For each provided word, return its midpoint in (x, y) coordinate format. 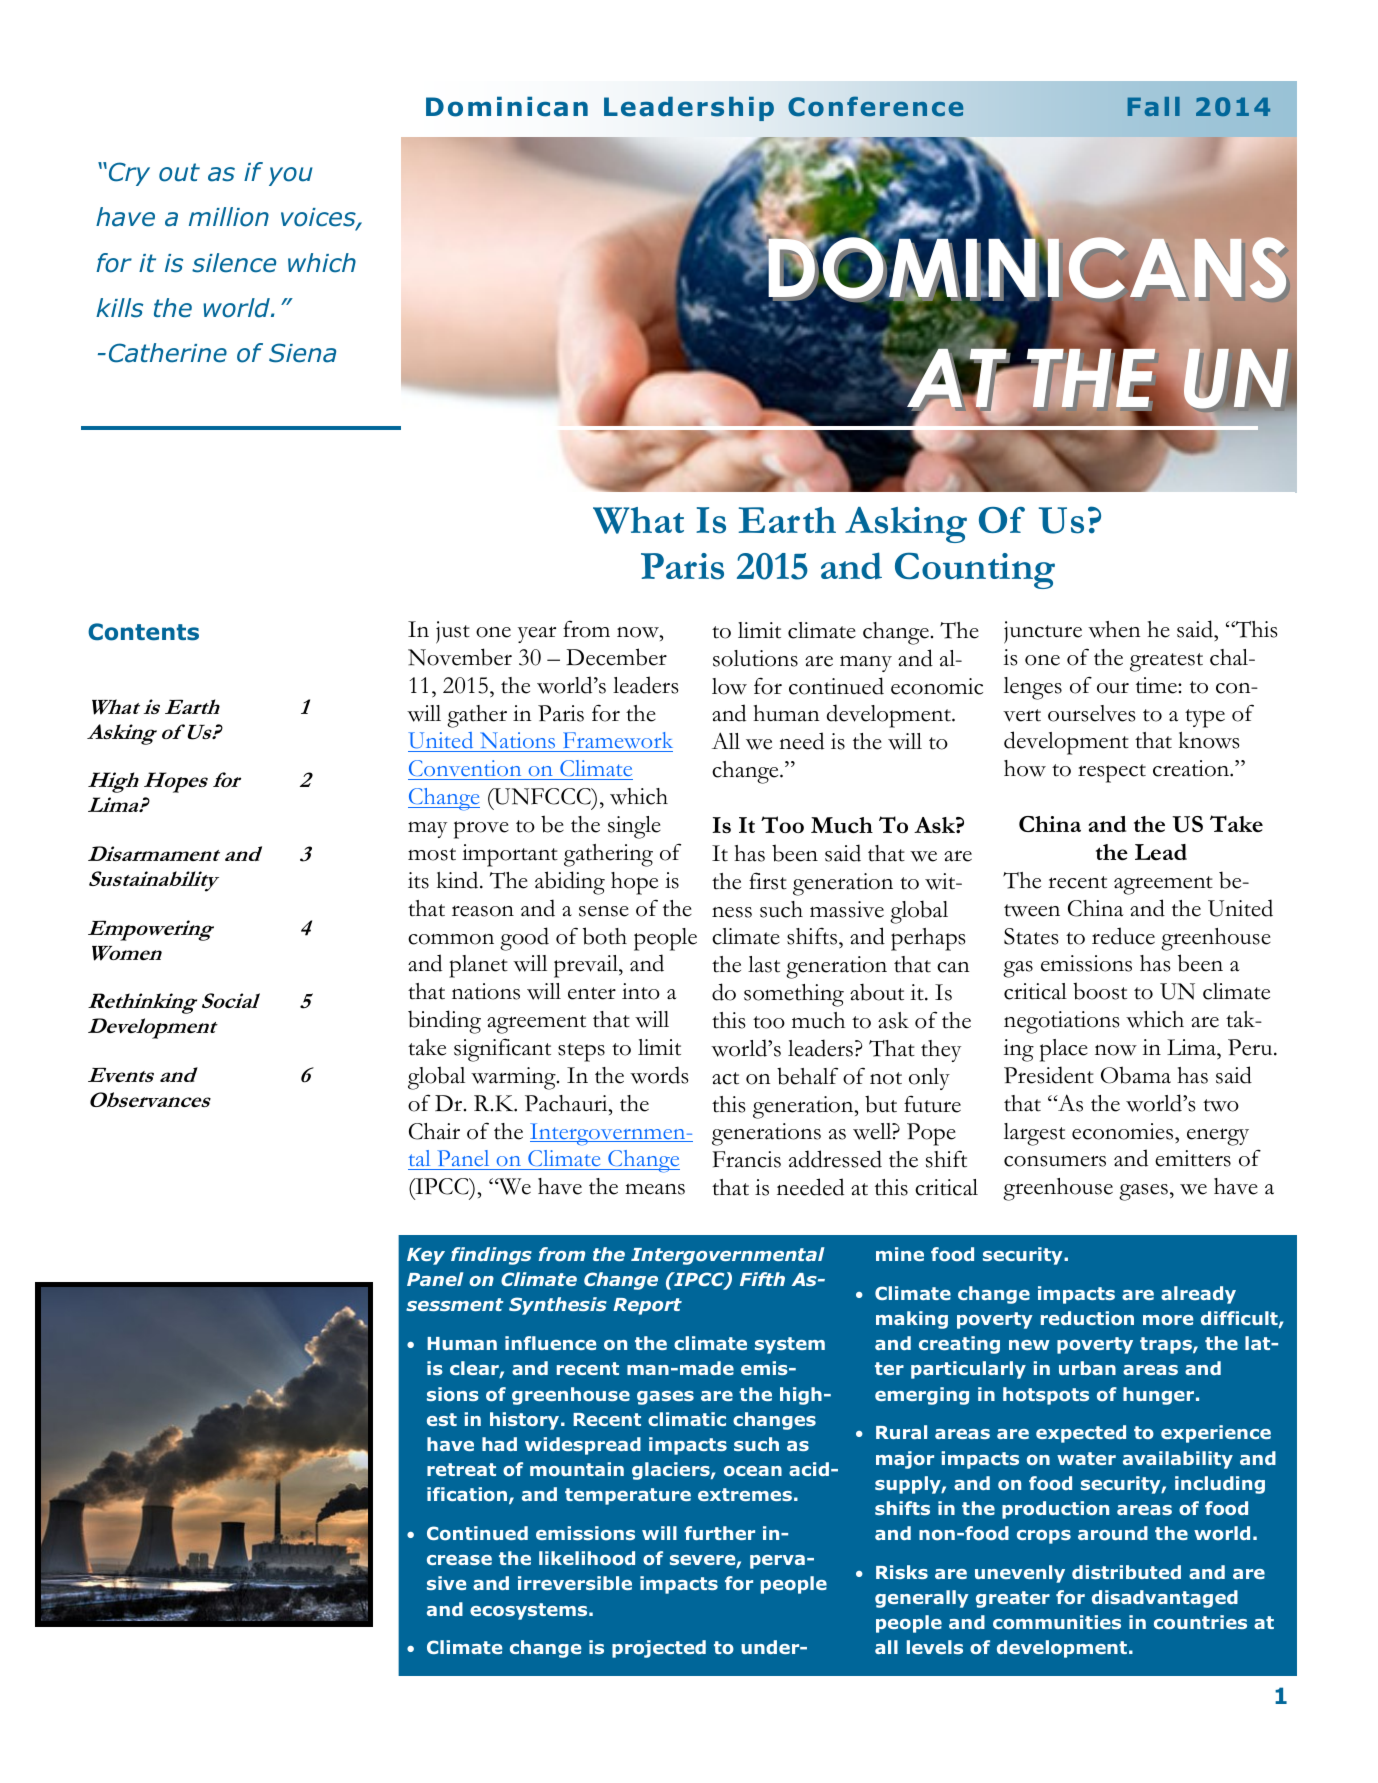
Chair (434, 1131)
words (659, 1075)
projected (659, 1649)
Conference (876, 106)
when (1114, 629)
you (291, 176)
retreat (461, 1469)
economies (1124, 1131)
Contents (143, 632)
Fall (1154, 106)
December (616, 657)
